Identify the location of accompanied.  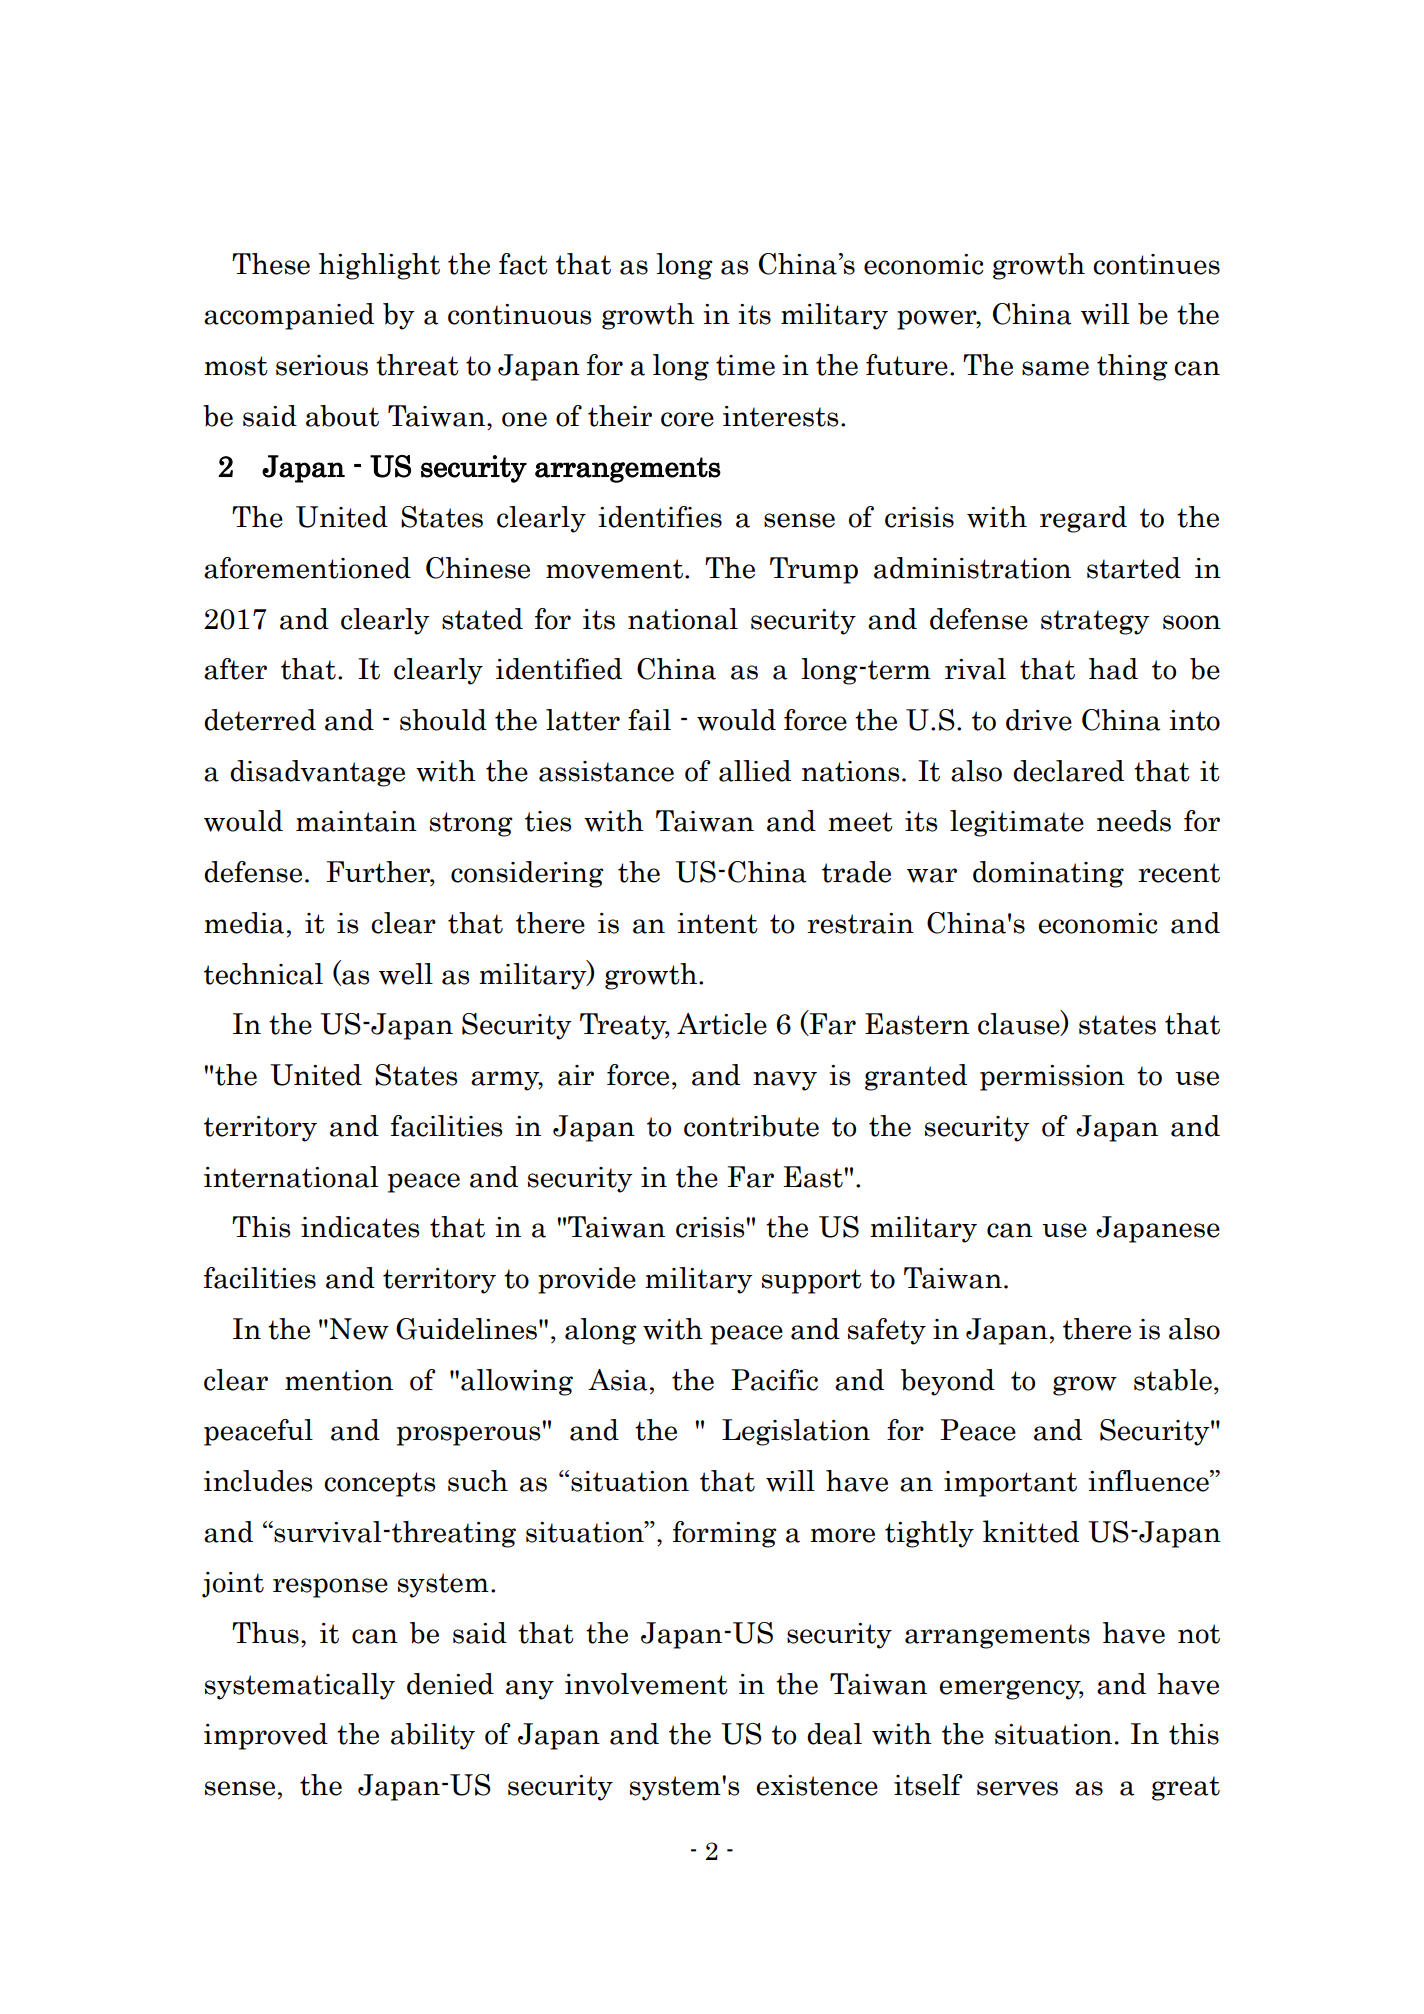
(289, 316).
